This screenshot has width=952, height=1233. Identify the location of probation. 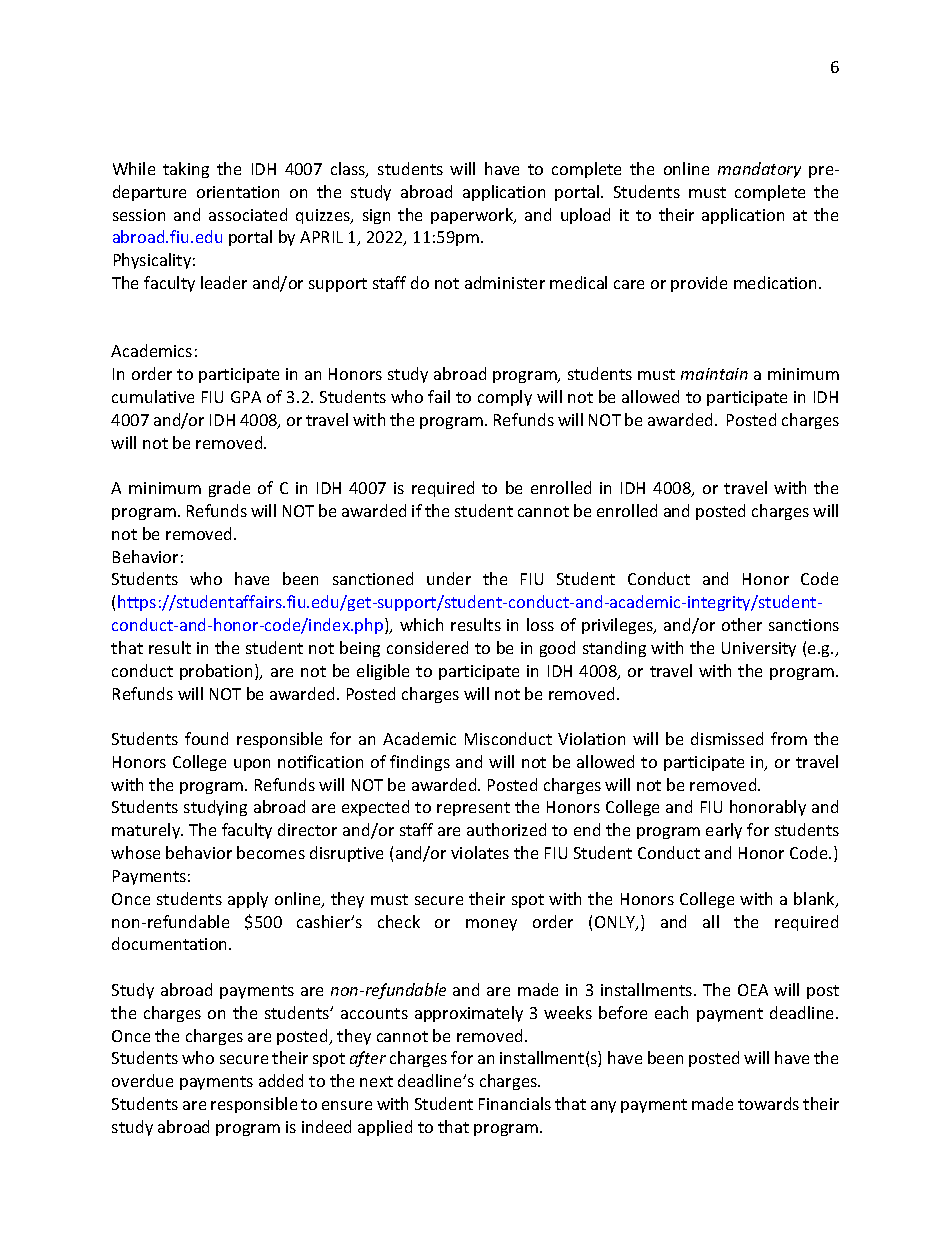
(216, 672).
